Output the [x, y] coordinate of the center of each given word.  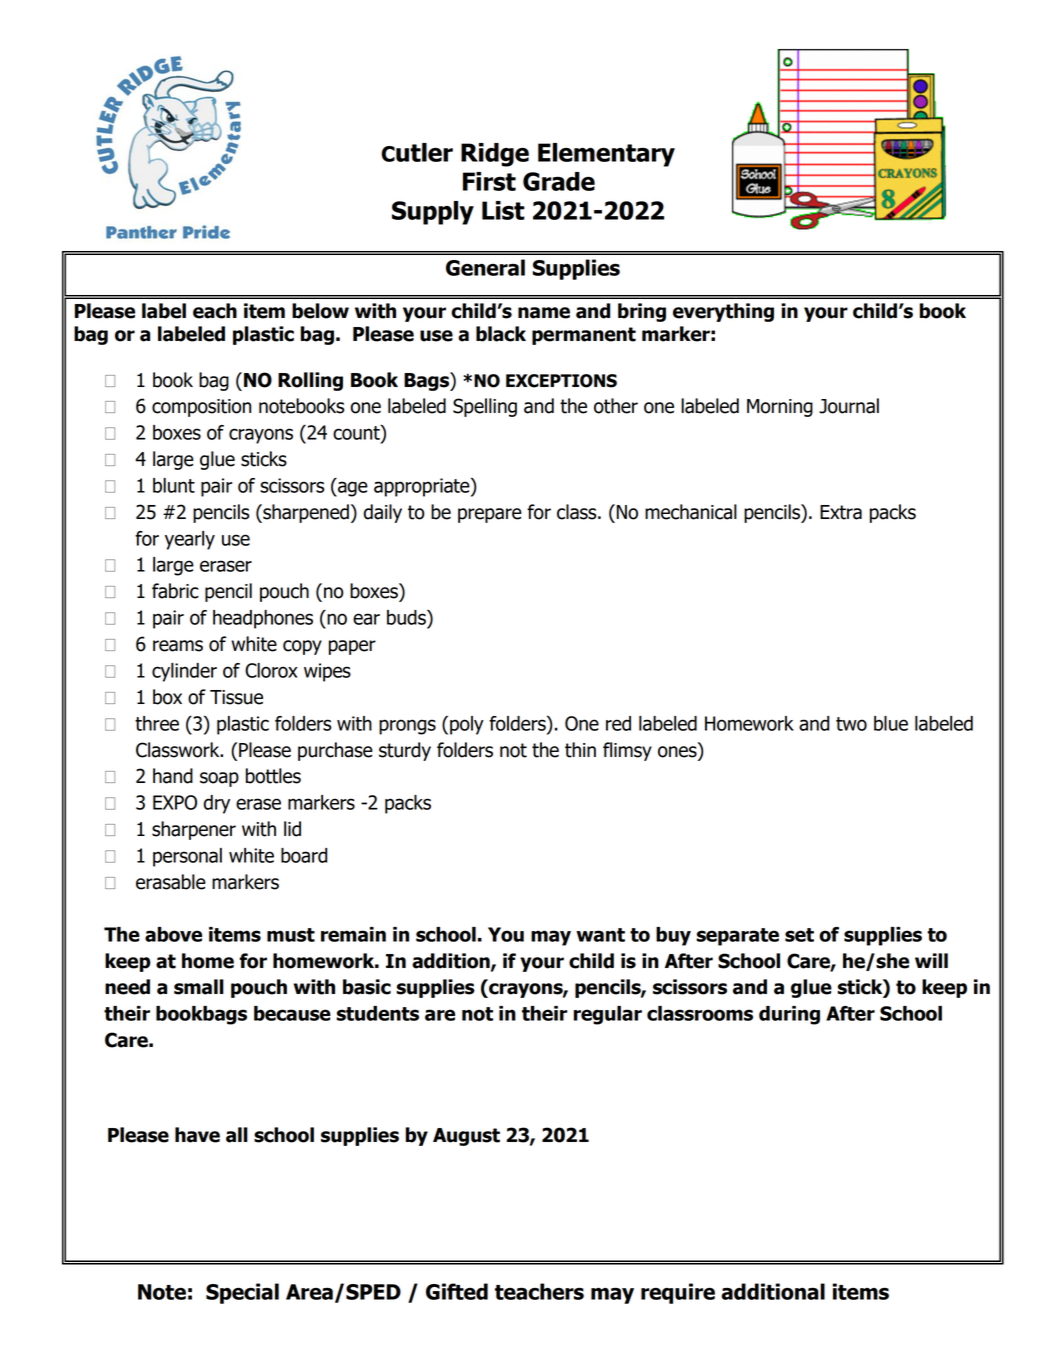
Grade [559, 181]
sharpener [194, 830]
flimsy [627, 751]
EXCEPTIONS [561, 381]
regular [608, 1015]
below [320, 311]
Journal [849, 406]
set [799, 935]
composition [201, 408]
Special [242, 1293]
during [789, 1015]
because [292, 1013]
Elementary [606, 155]
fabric [175, 591]
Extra [841, 512]
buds [407, 617]
